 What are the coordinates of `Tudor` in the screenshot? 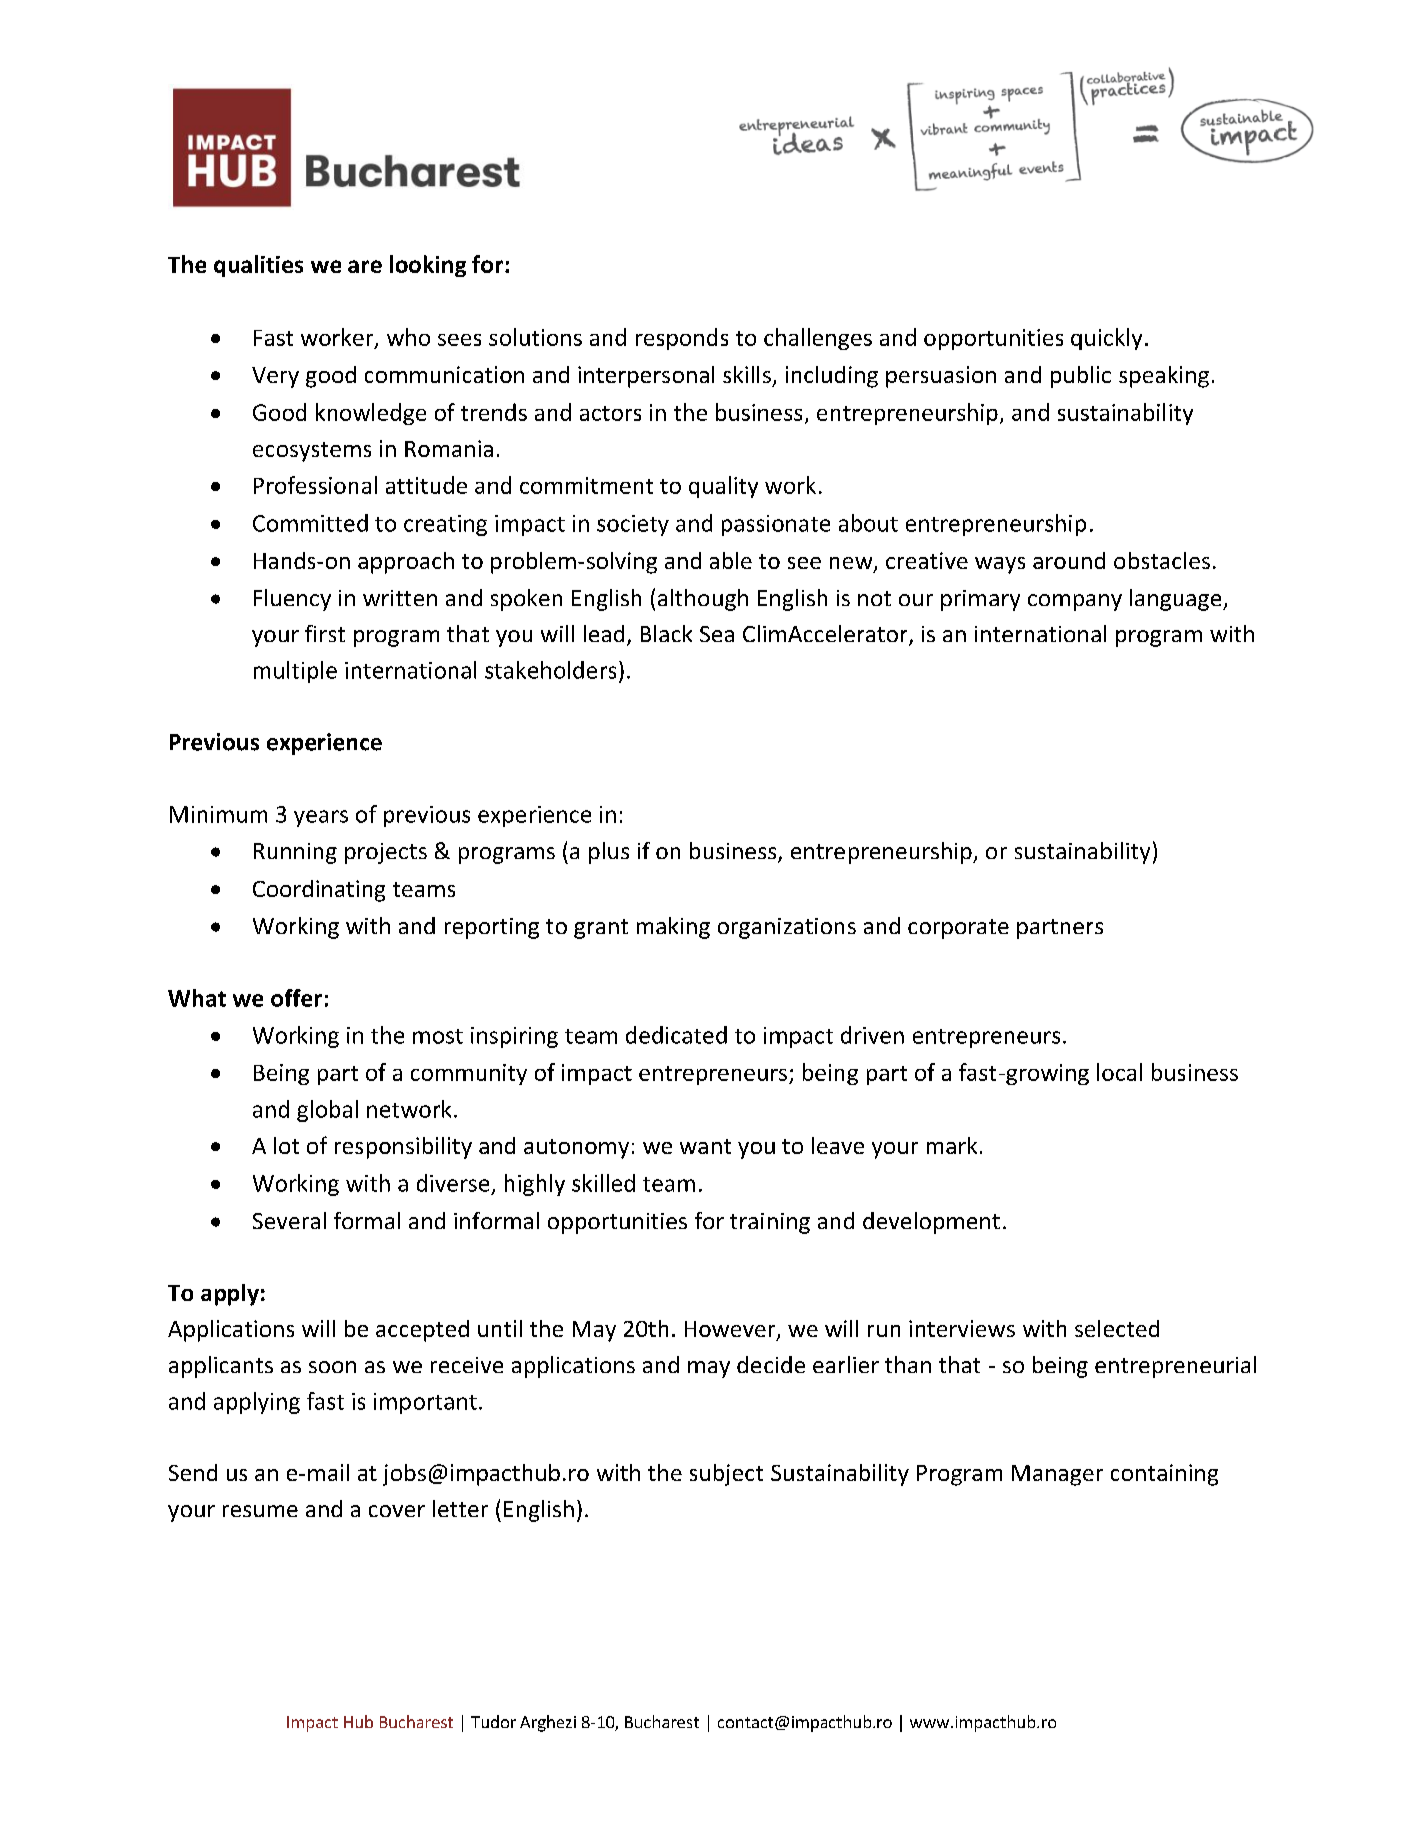 It's located at (493, 1721).
